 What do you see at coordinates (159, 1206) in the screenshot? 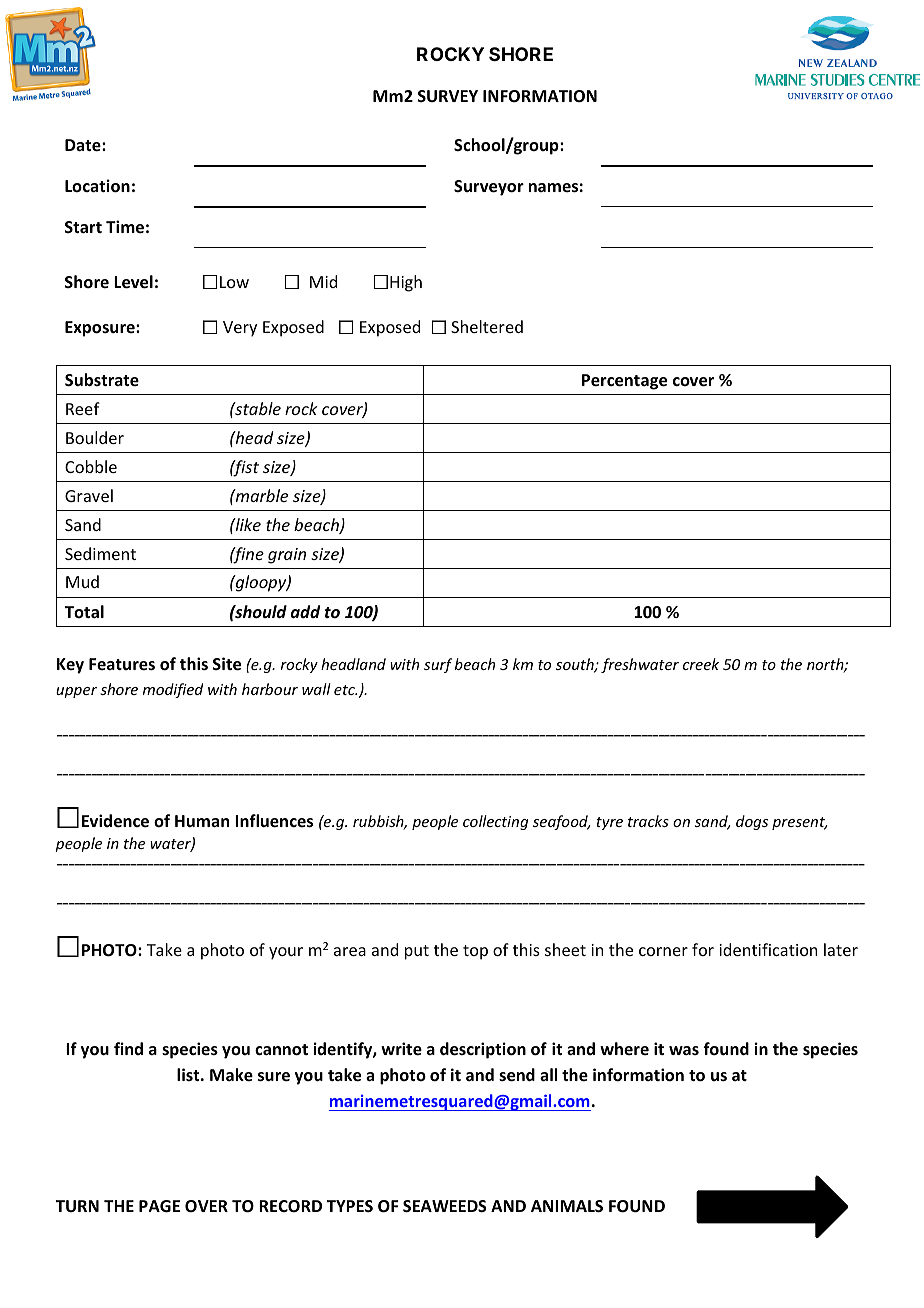
I see `PAGE` at bounding box center [159, 1206].
